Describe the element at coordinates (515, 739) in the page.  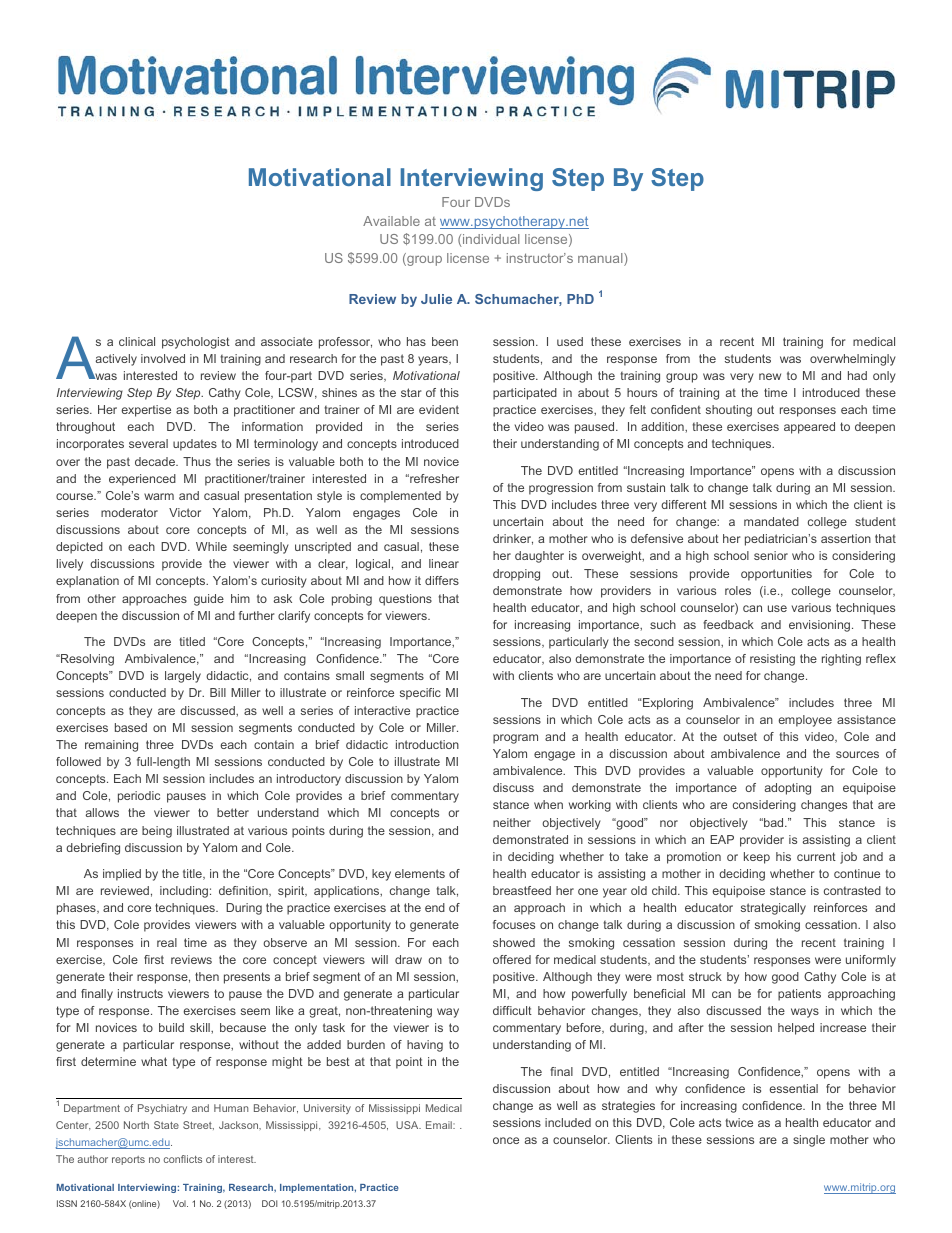
I see `program` at that location.
